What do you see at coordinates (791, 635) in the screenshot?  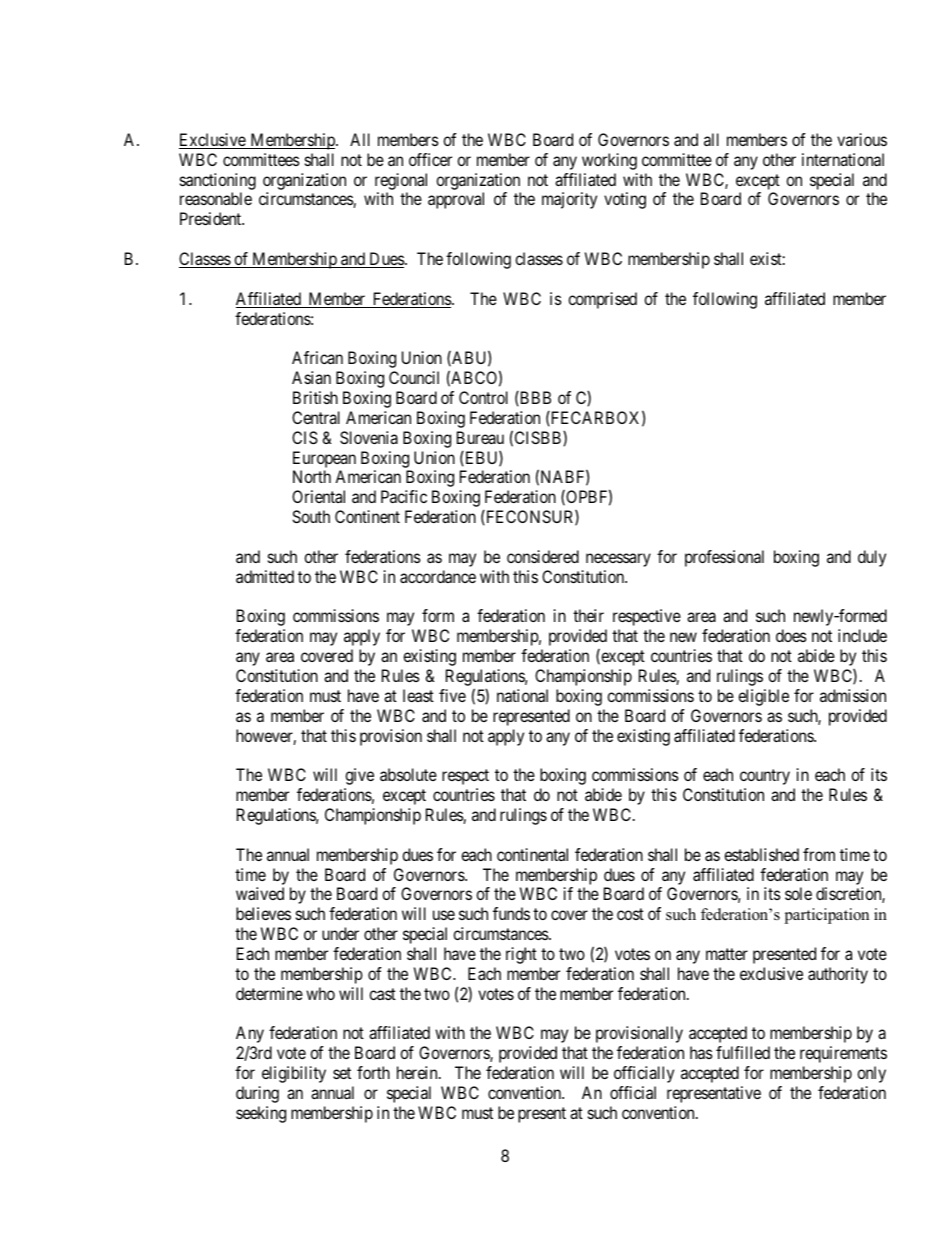 I see `does` at bounding box center [791, 635].
